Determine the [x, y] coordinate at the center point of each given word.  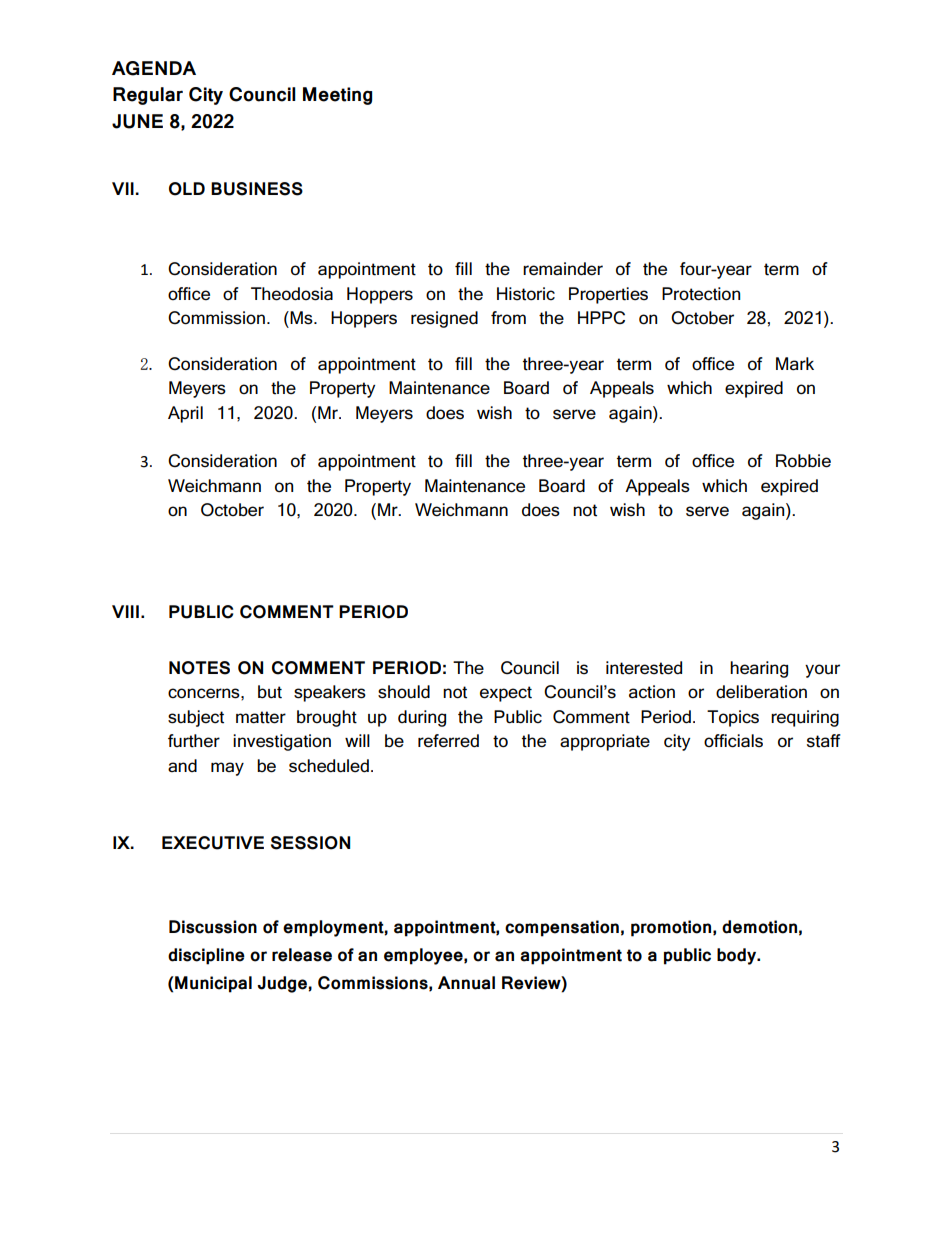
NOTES [199, 668]
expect [506, 694]
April [185, 414]
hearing [759, 669]
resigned [444, 319]
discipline [206, 956]
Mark [795, 364]
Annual [466, 983]
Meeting [337, 96]
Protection [701, 294]
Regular [148, 96]
